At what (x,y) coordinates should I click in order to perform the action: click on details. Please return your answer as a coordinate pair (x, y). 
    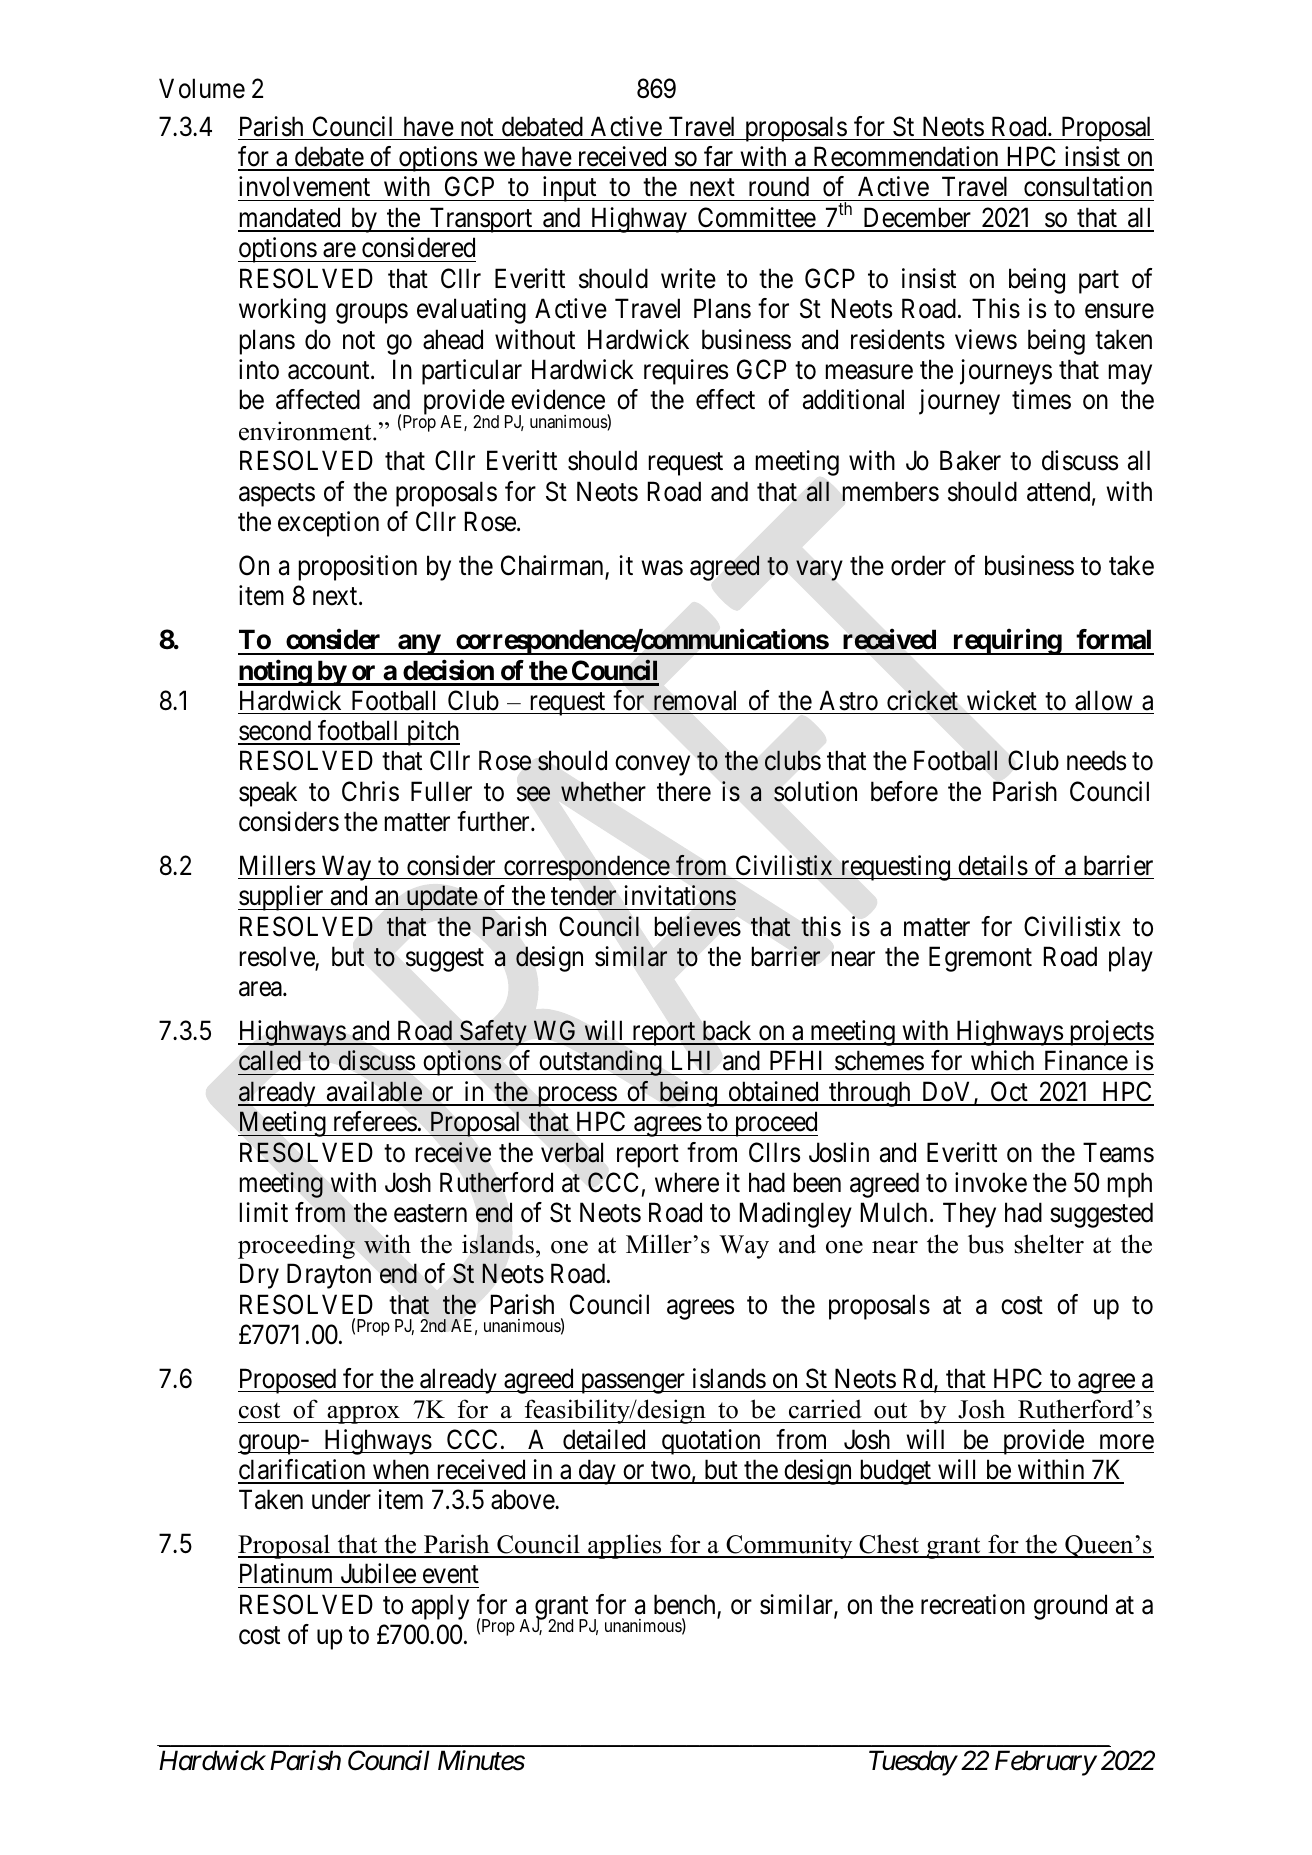
    Looking at the image, I should click on (993, 865).
